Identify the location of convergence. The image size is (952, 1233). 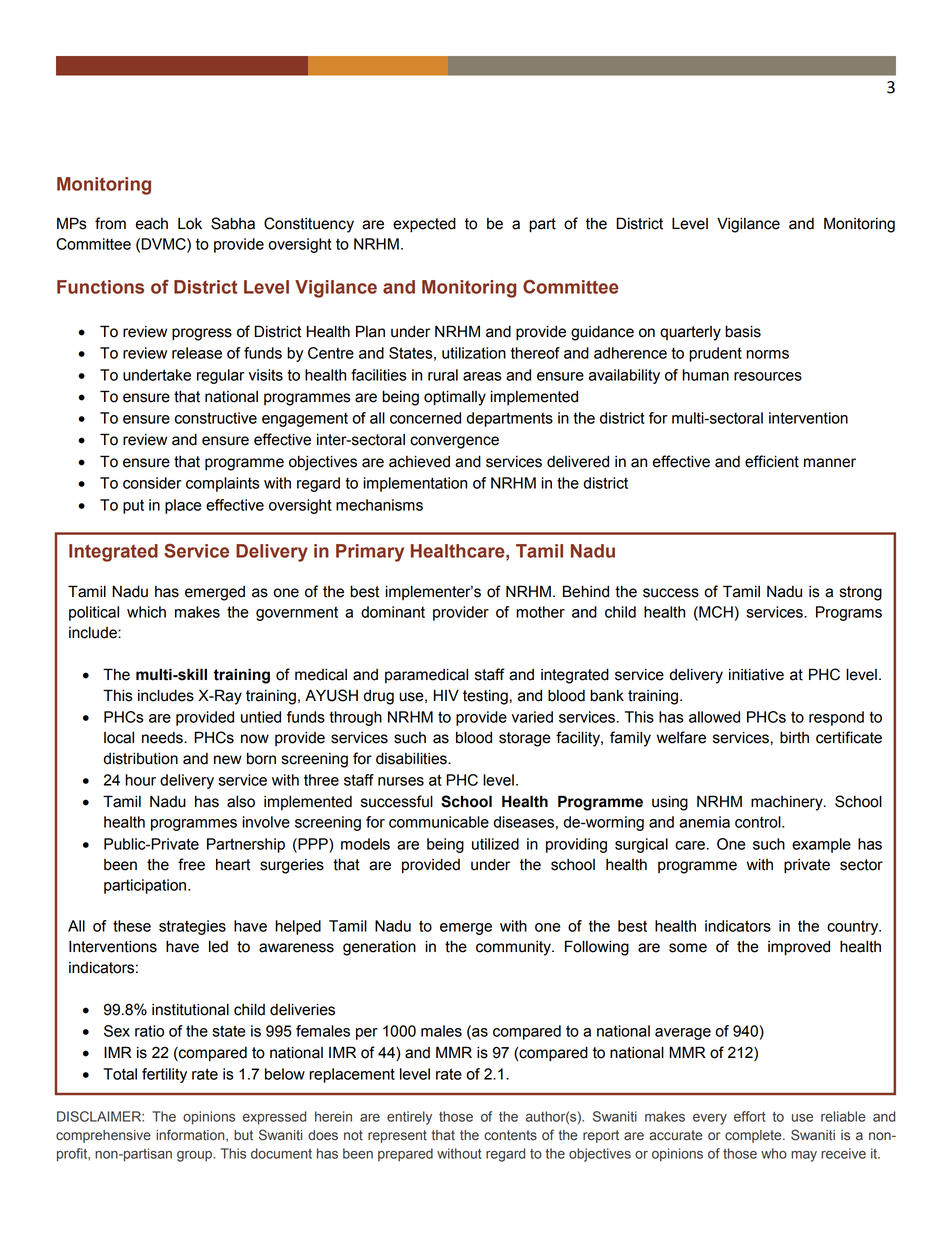
(454, 442).
